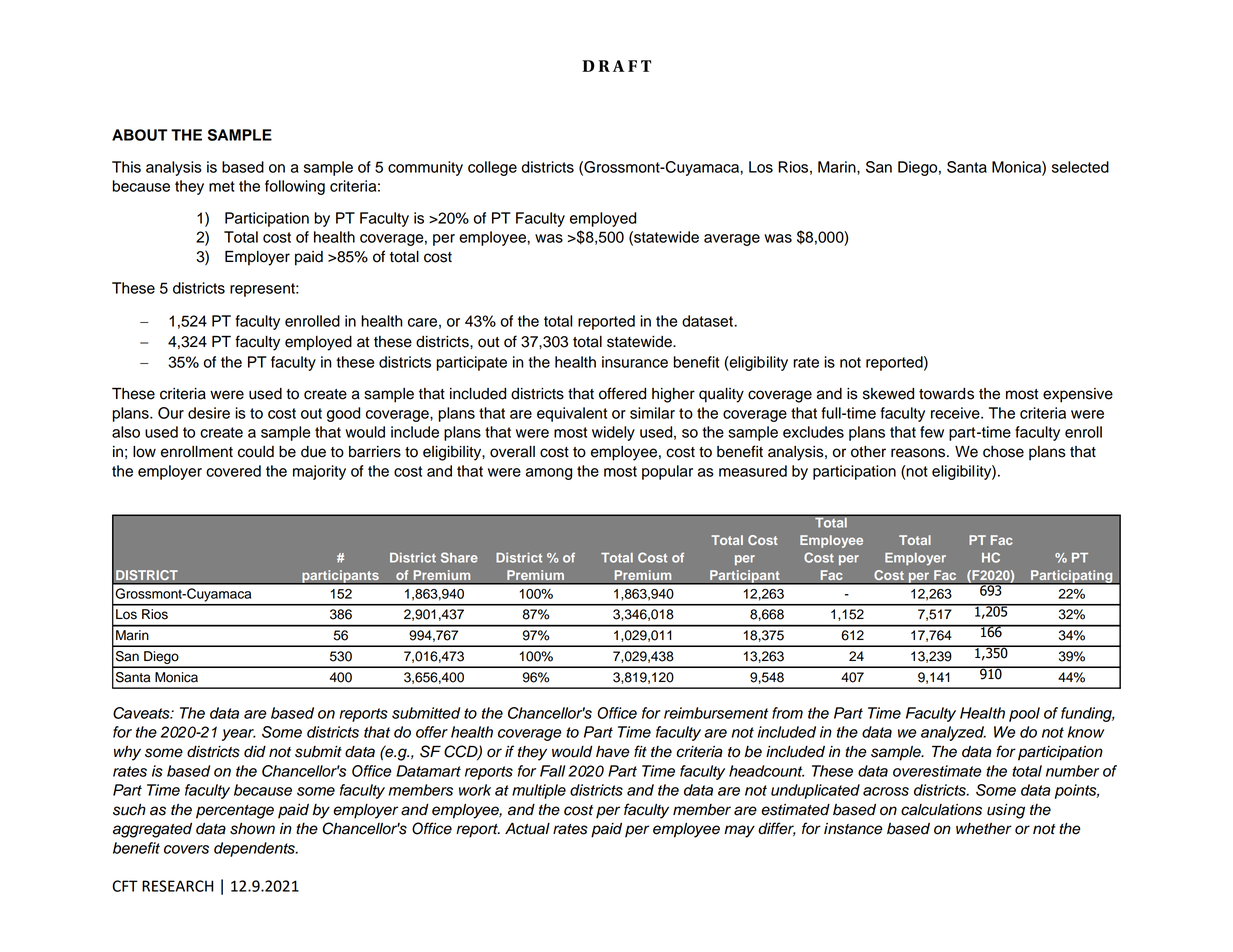  Describe the element at coordinates (527, 829) in the document. I see `Actual` at that location.
